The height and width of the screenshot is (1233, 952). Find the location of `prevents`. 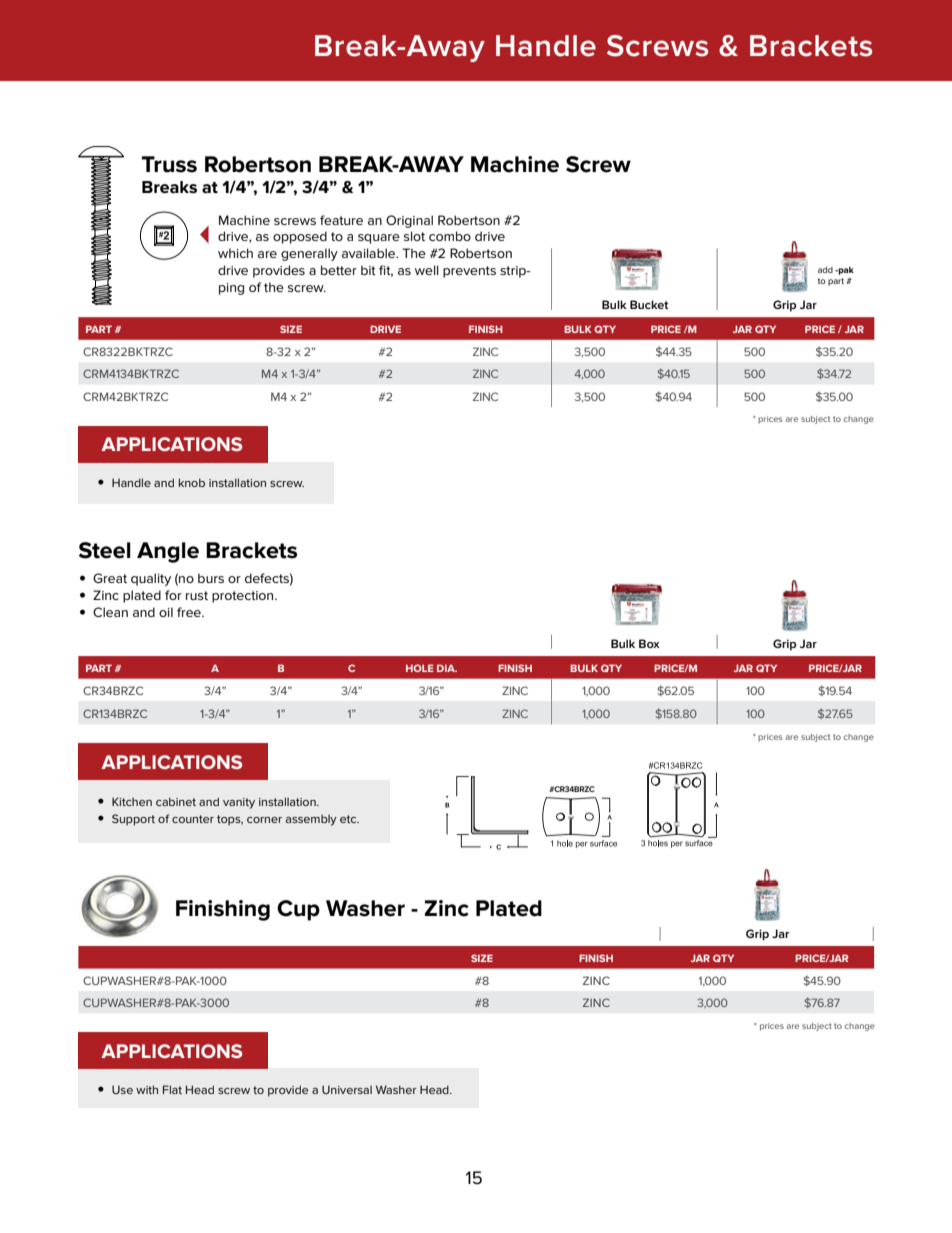

prevents is located at coordinates (469, 272).
